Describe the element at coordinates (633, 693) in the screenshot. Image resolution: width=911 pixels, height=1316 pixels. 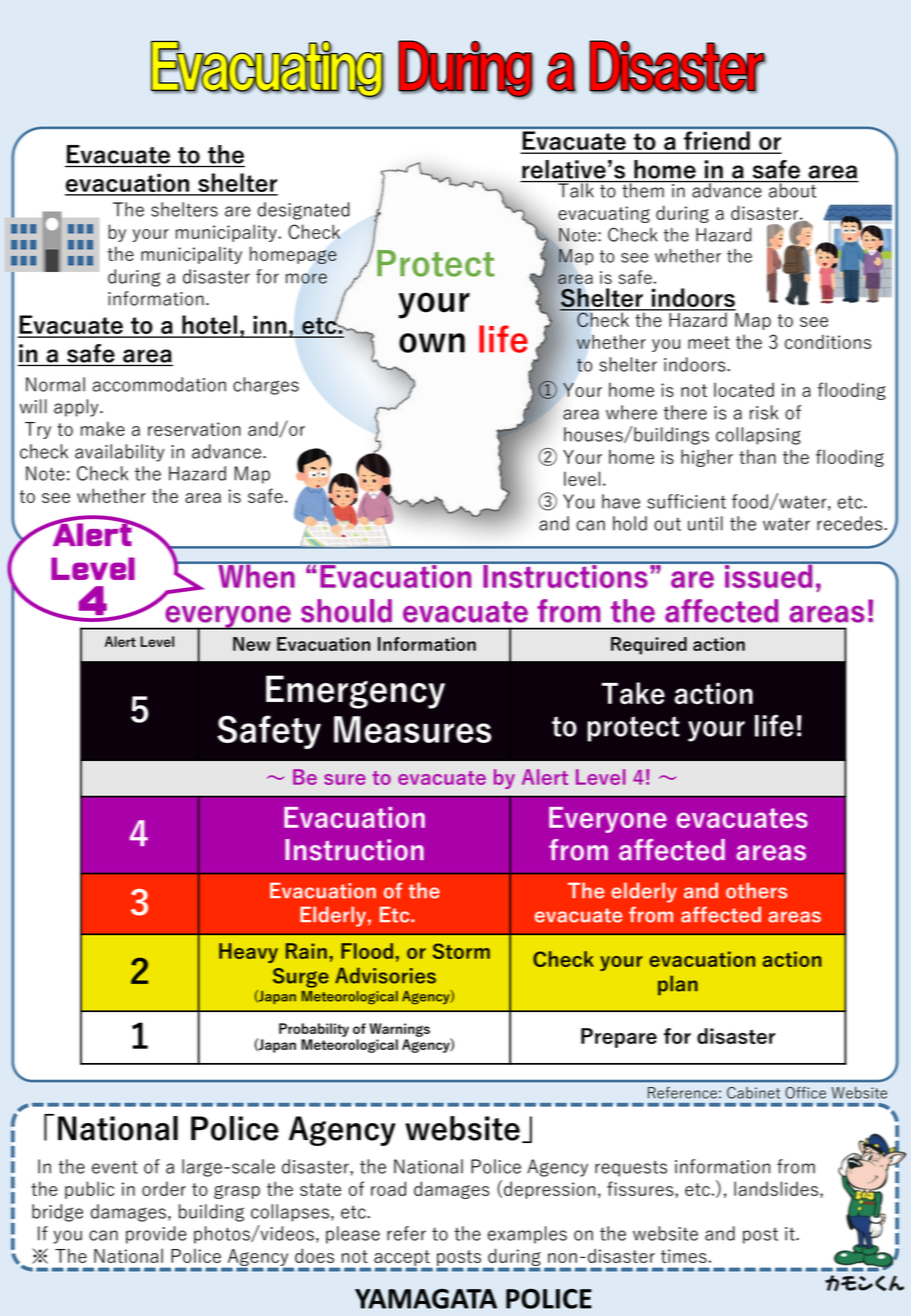
I see `Take` at that location.
